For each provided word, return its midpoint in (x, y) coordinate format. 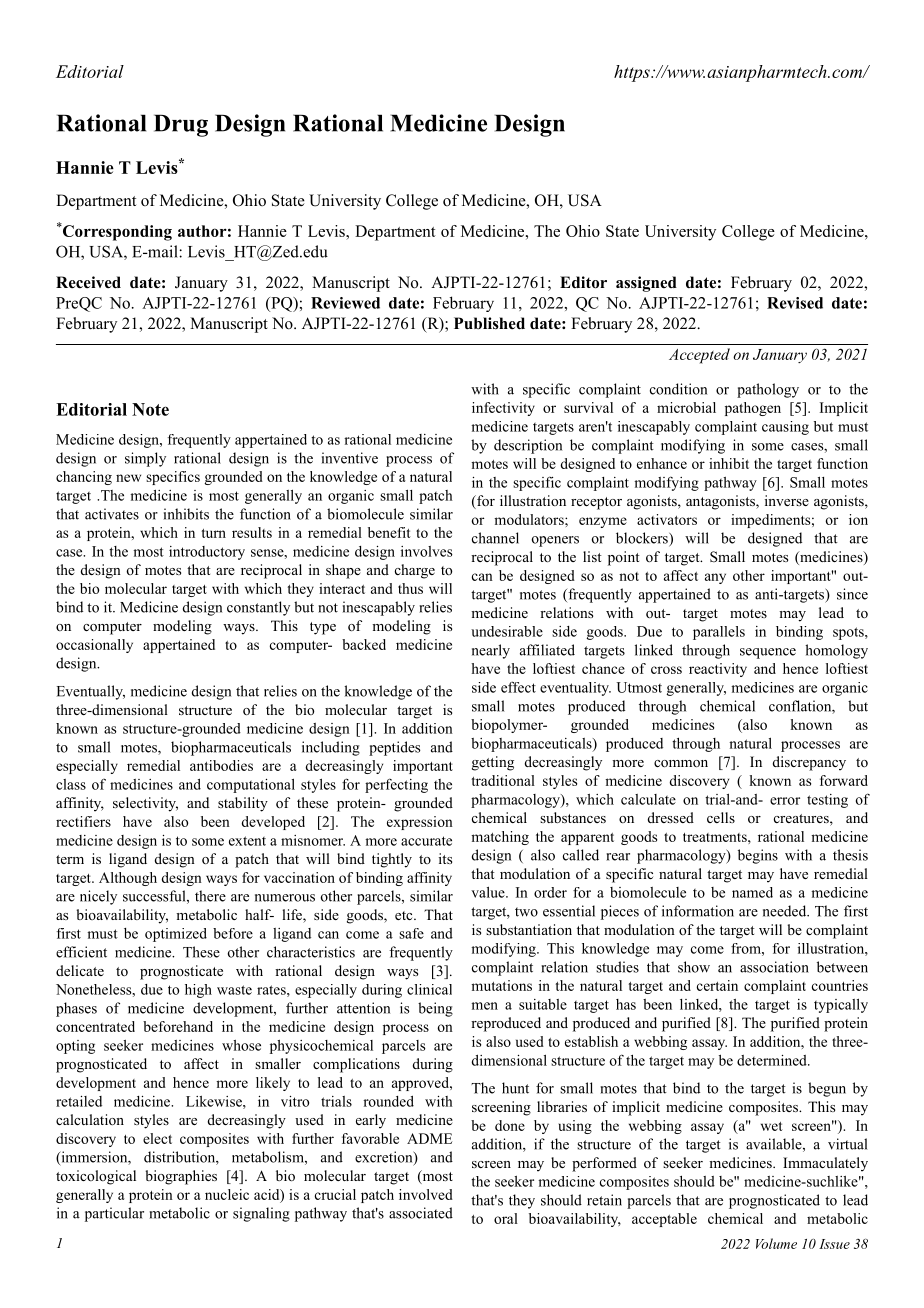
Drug (181, 125)
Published (489, 323)
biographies (181, 1177)
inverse (787, 500)
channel (495, 538)
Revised (795, 303)
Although (128, 879)
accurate (426, 841)
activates (112, 514)
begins (758, 856)
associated (421, 1213)
